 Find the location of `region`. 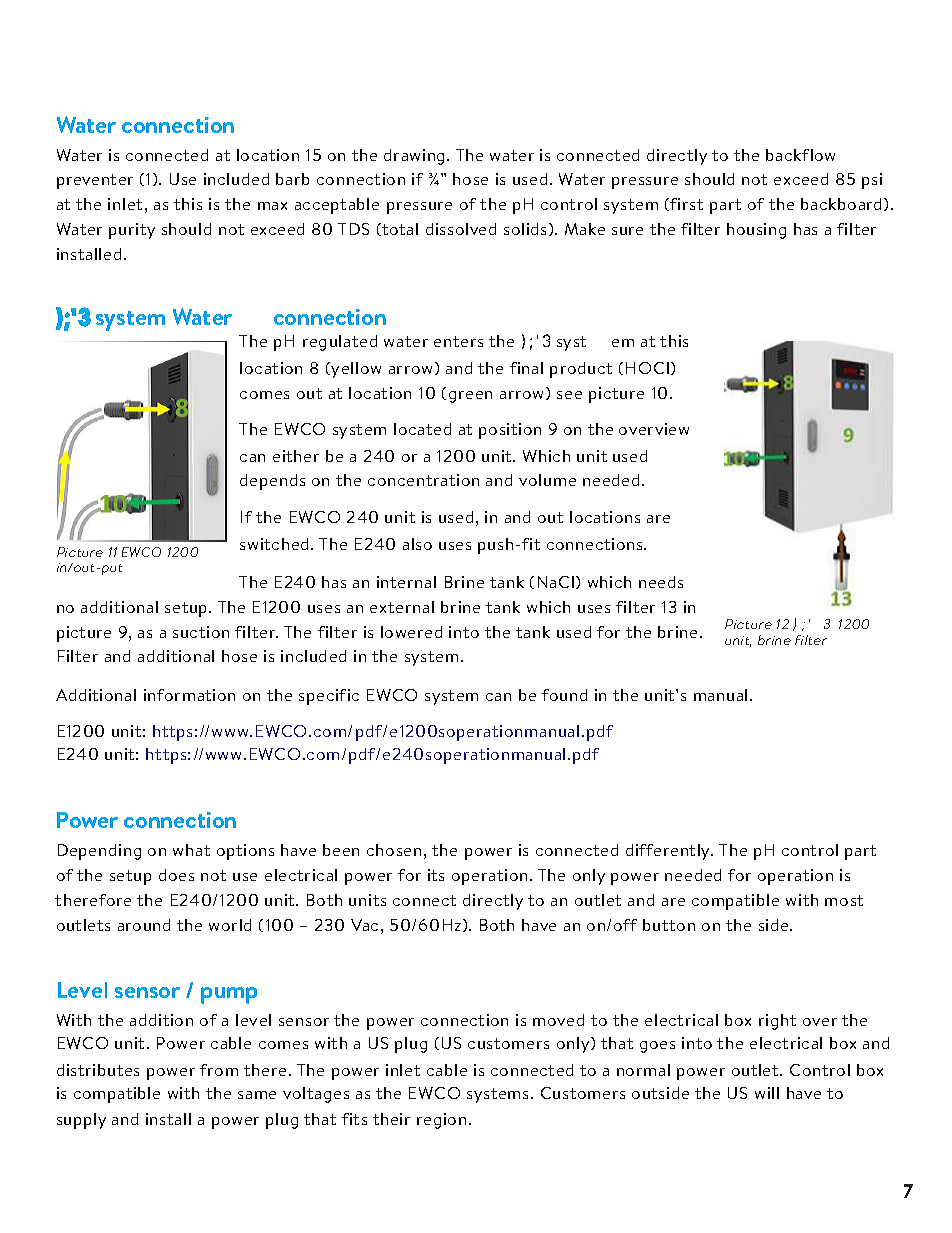

region is located at coordinates (441, 1121).
